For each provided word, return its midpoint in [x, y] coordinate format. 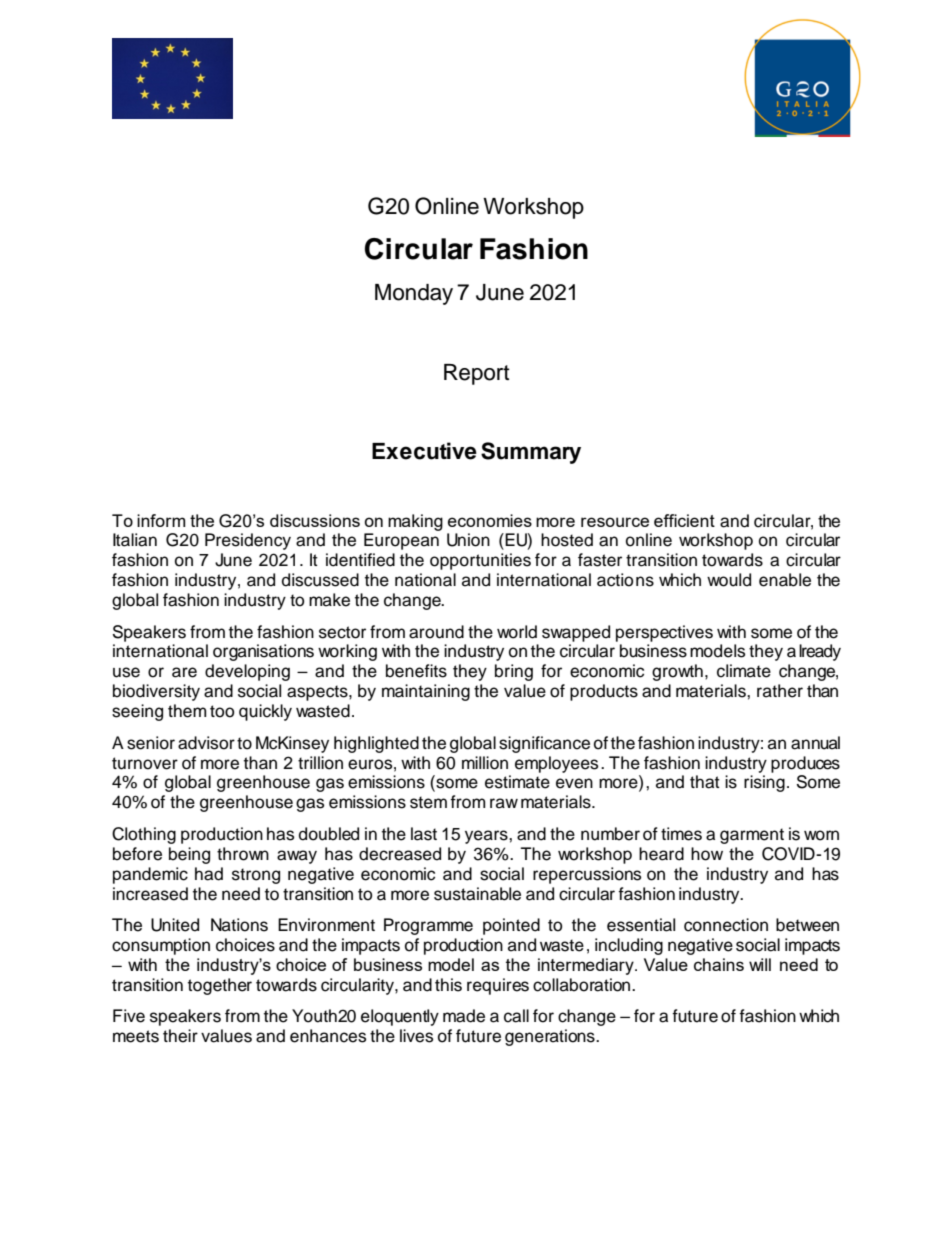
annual [815, 743]
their [180, 1036]
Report [477, 374]
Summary [531, 453]
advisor [206, 743]
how [707, 854]
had [209, 874]
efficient [684, 520]
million [485, 763]
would [729, 580]
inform [161, 520]
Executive [424, 451]
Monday [414, 294]
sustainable [477, 894]
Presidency [248, 541]
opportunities [480, 561]
